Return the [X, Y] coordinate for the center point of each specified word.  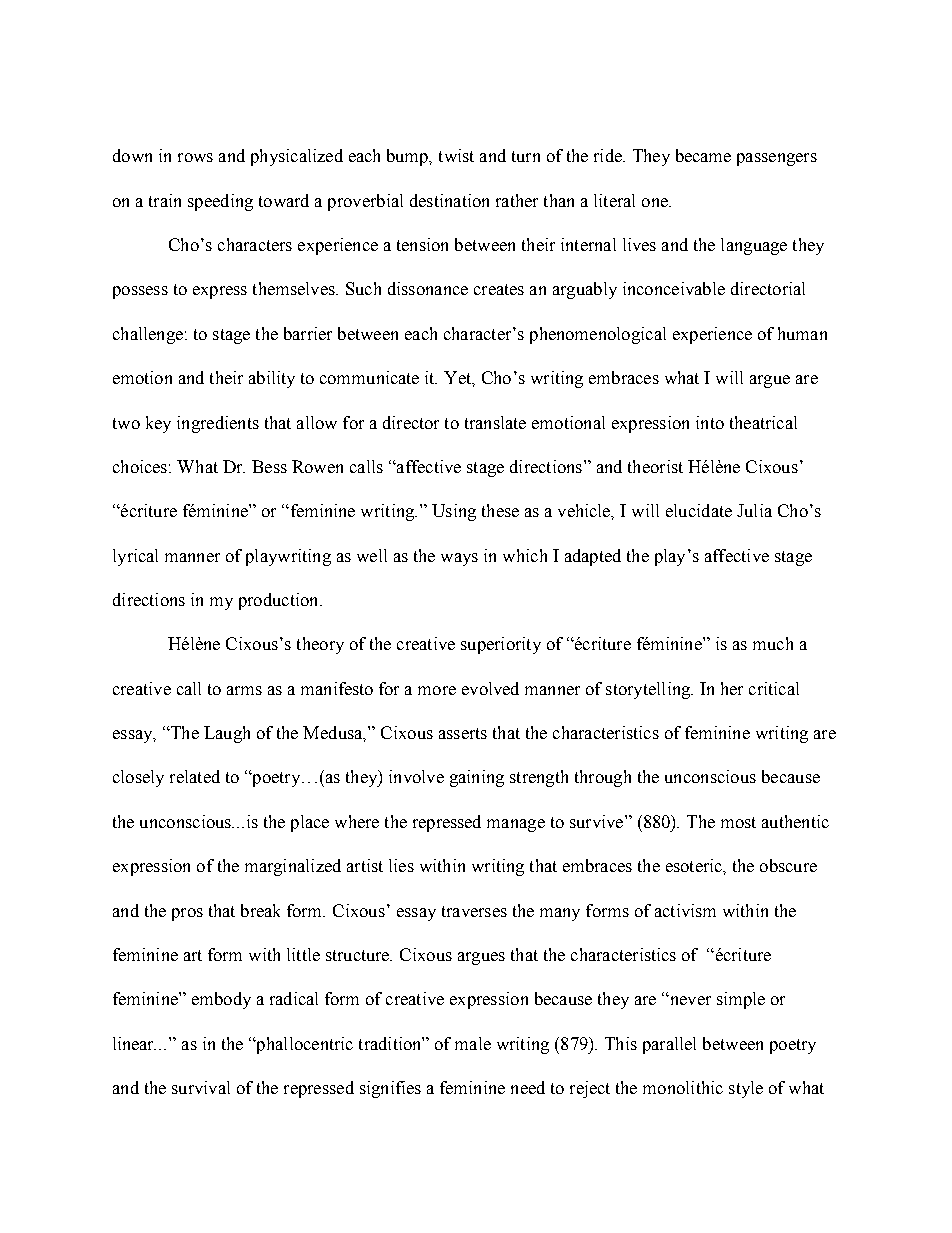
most [738, 822]
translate [495, 422]
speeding [220, 202]
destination [449, 200]
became [703, 155]
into [710, 422]
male [473, 1043]
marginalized [293, 867]
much [773, 643]
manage [516, 825]
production [280, 601]
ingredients [218, 424]
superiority [501, 645]
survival [201, 1087]
